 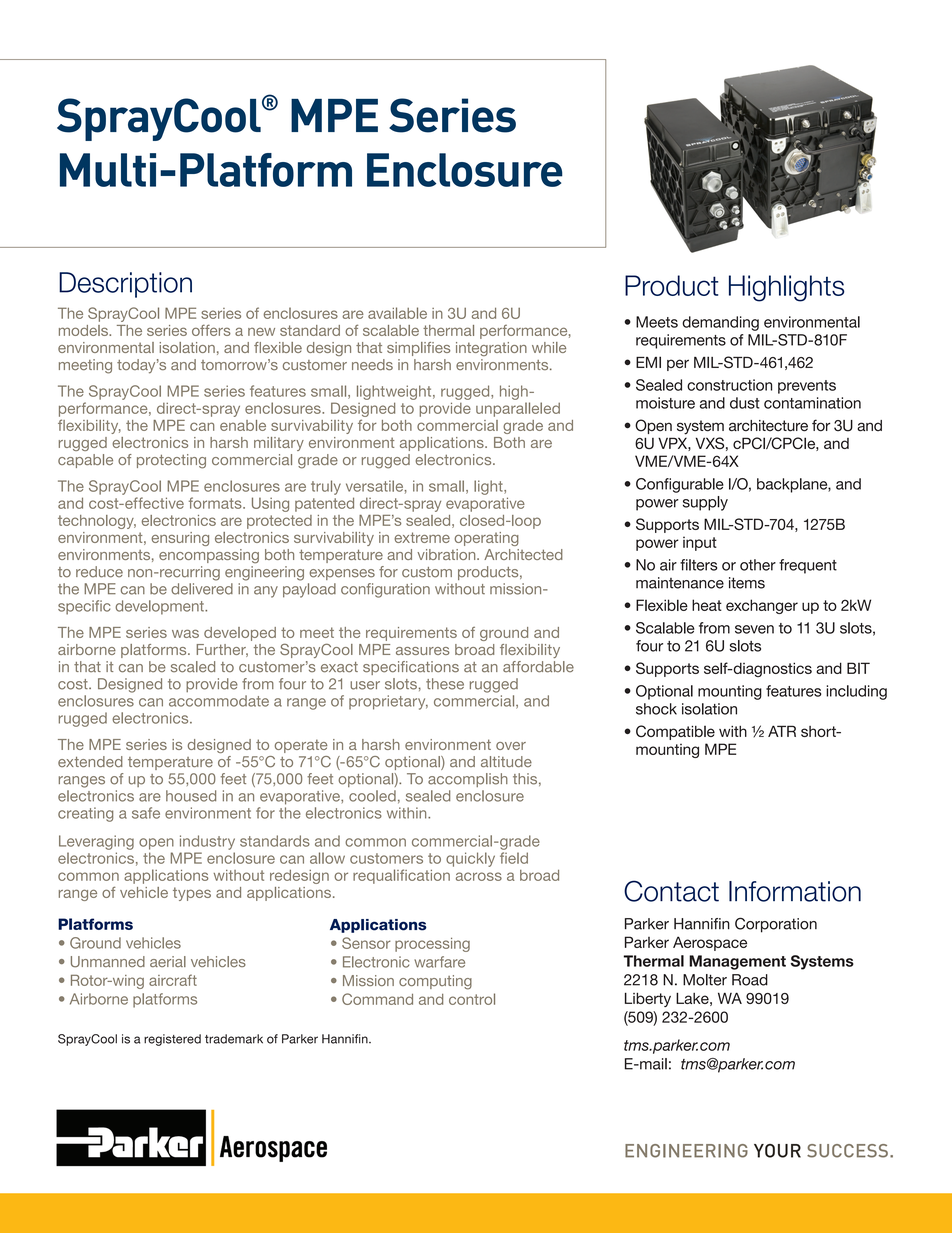 What do you see at coordinates (193, 667) in the screenshot?
I see `scaled` at bounding box center [193, 667].
